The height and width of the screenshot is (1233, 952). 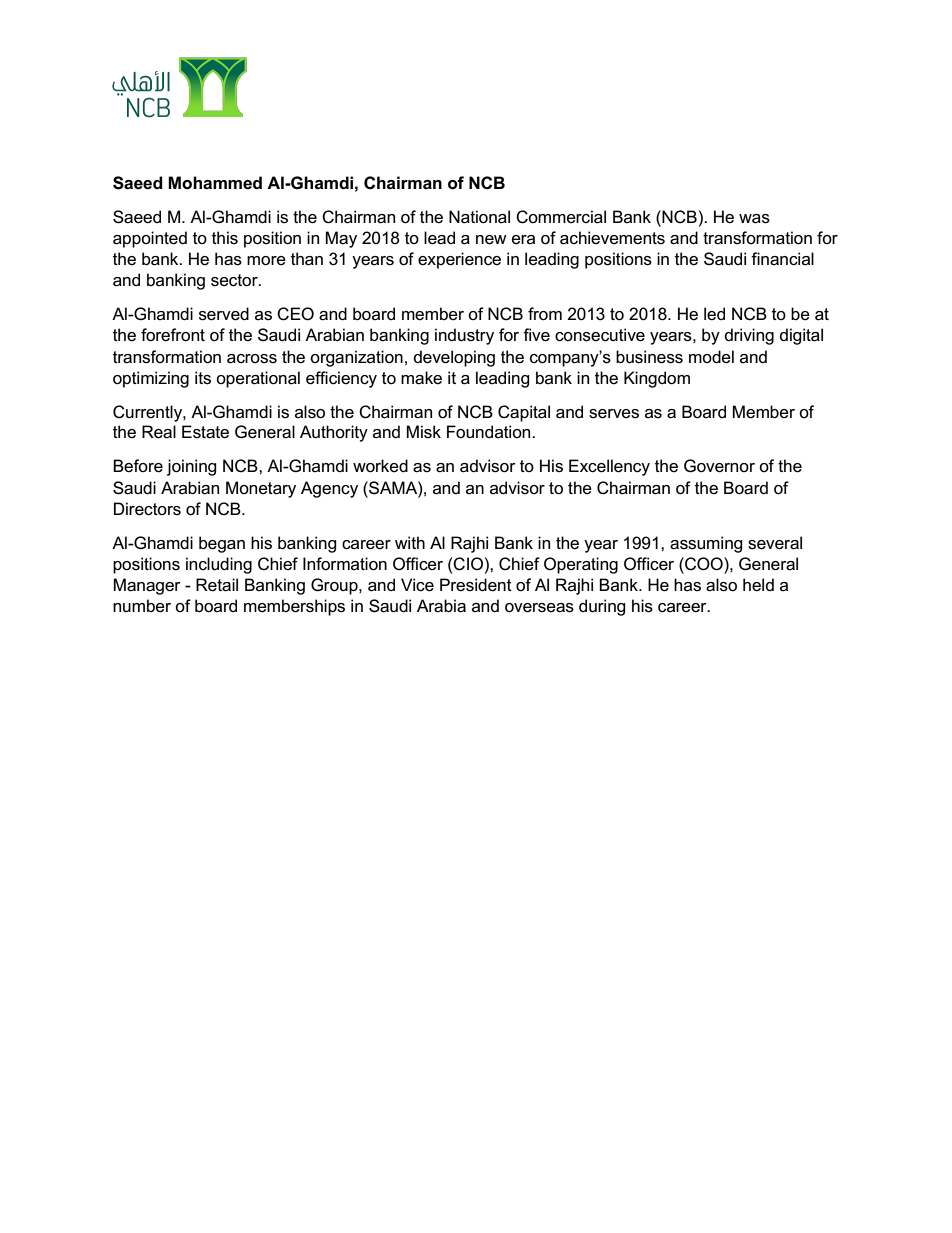 I want to click on National, so click(x=479, y=217).
